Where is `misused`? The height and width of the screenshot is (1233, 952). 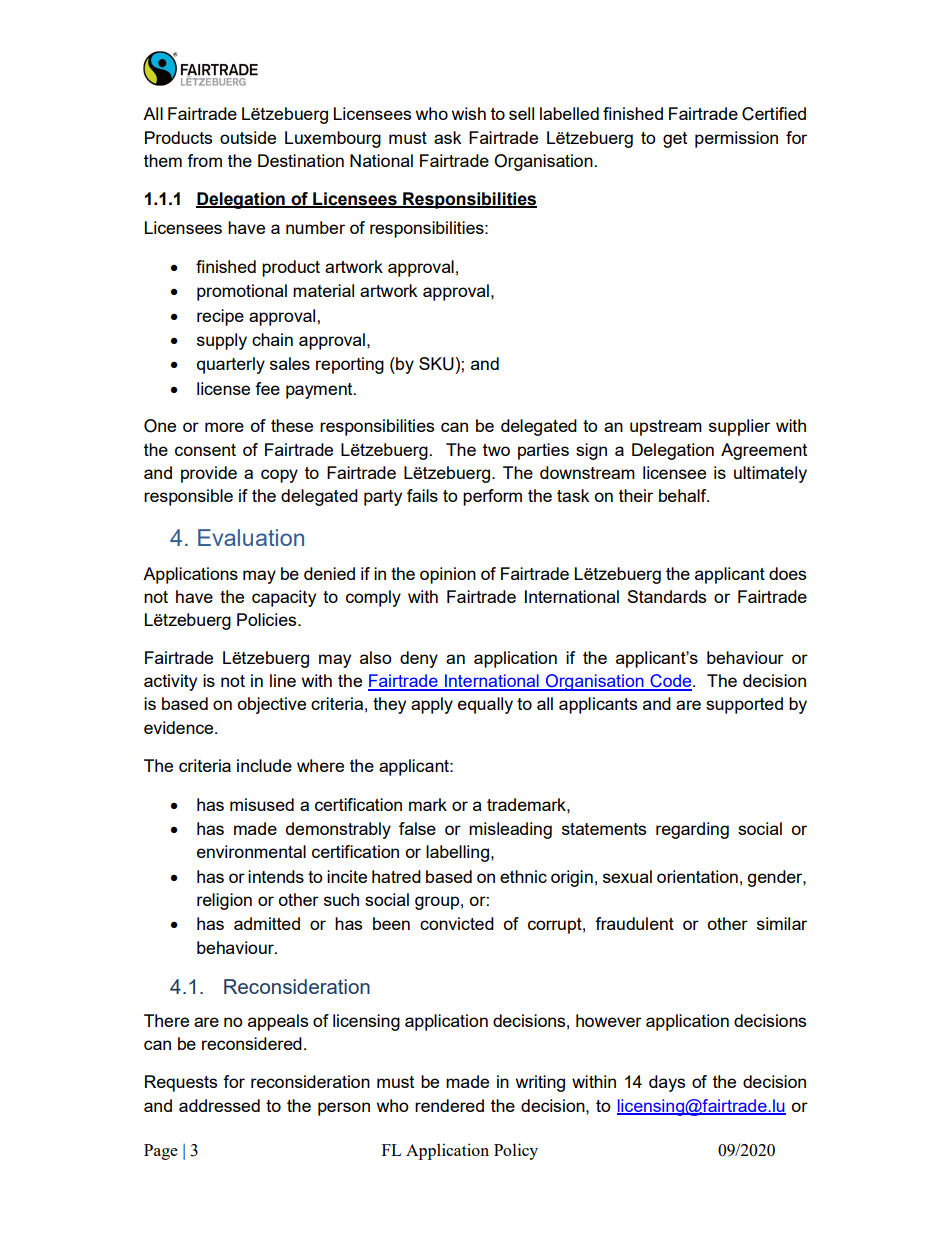 misused is located at coordinates (262, 804).
